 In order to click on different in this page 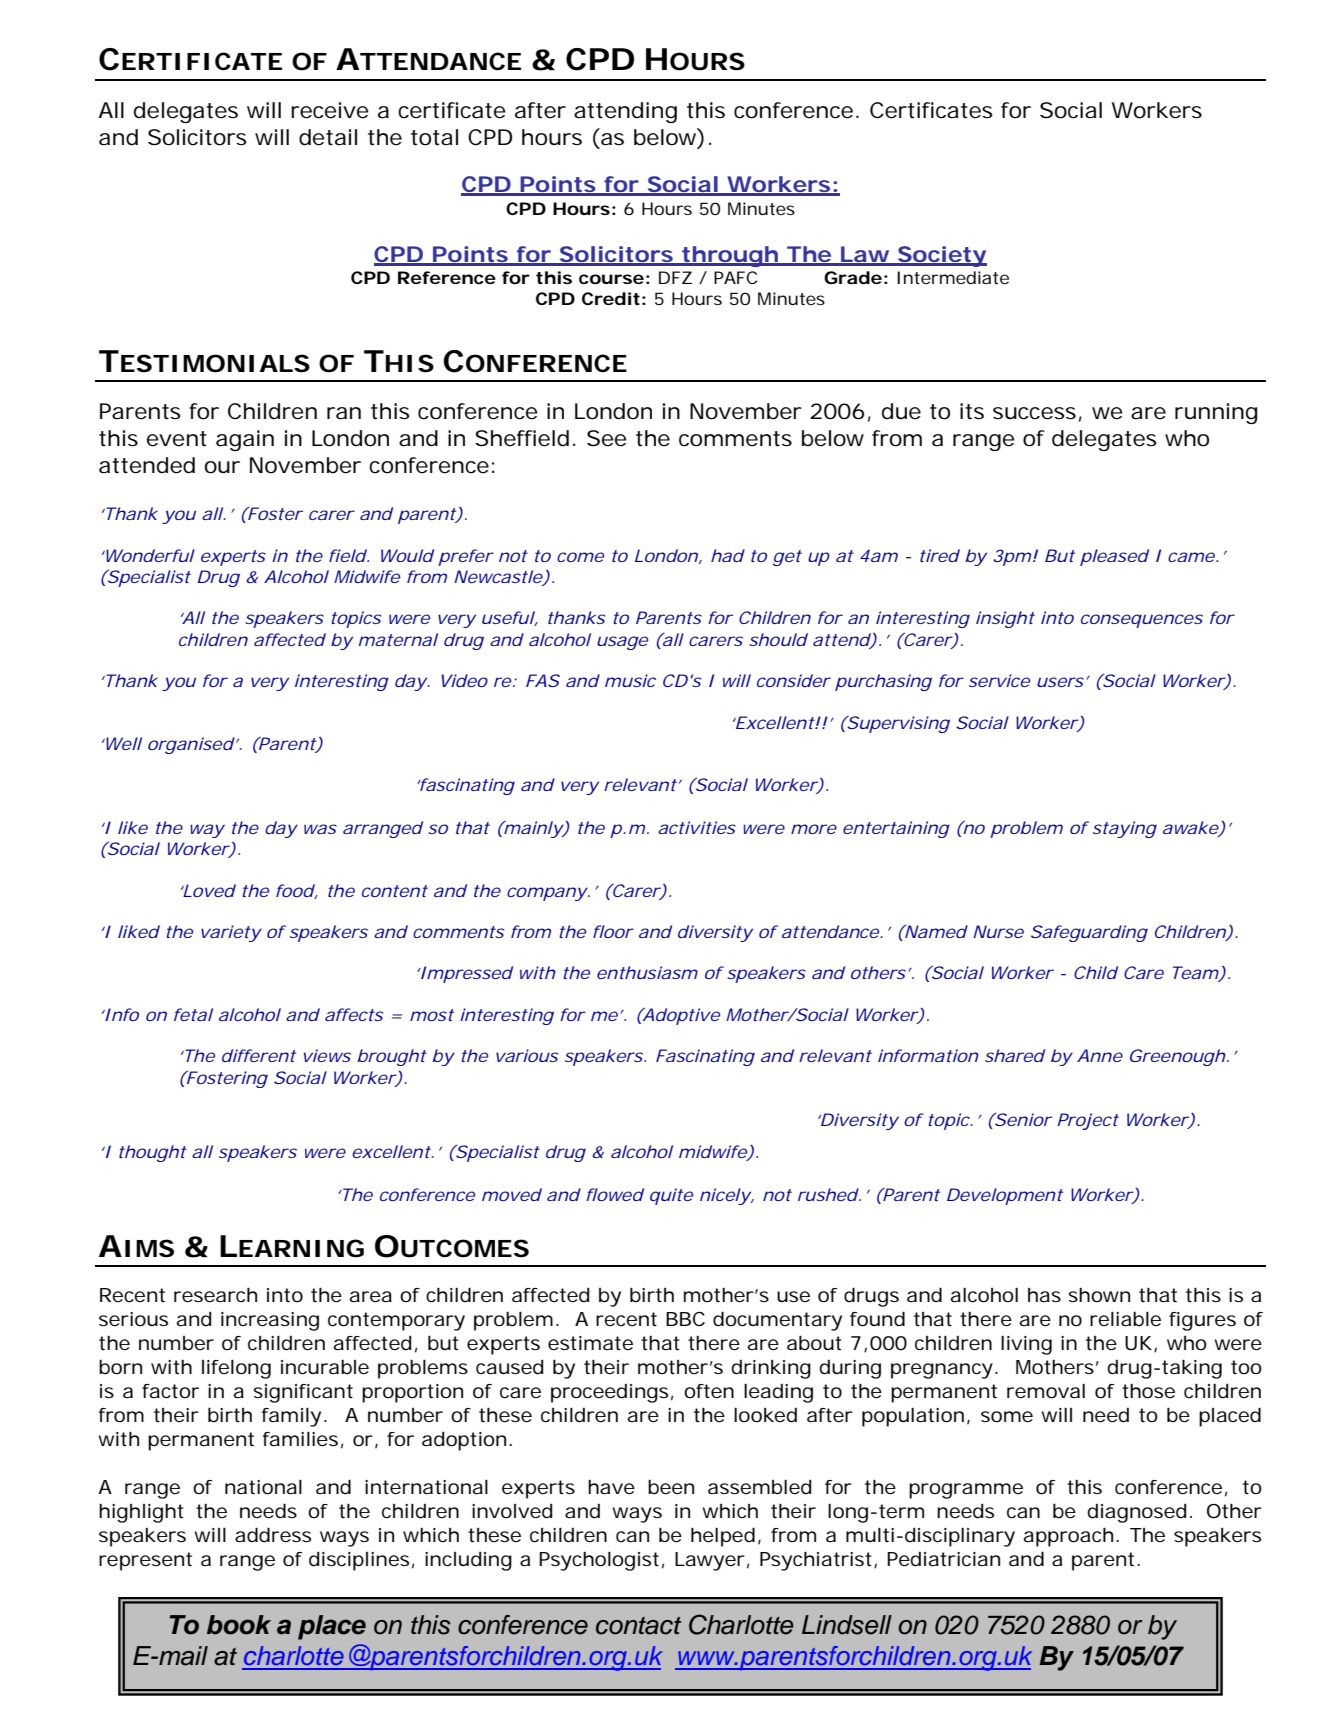, I will do `click(259, 1055)`.
